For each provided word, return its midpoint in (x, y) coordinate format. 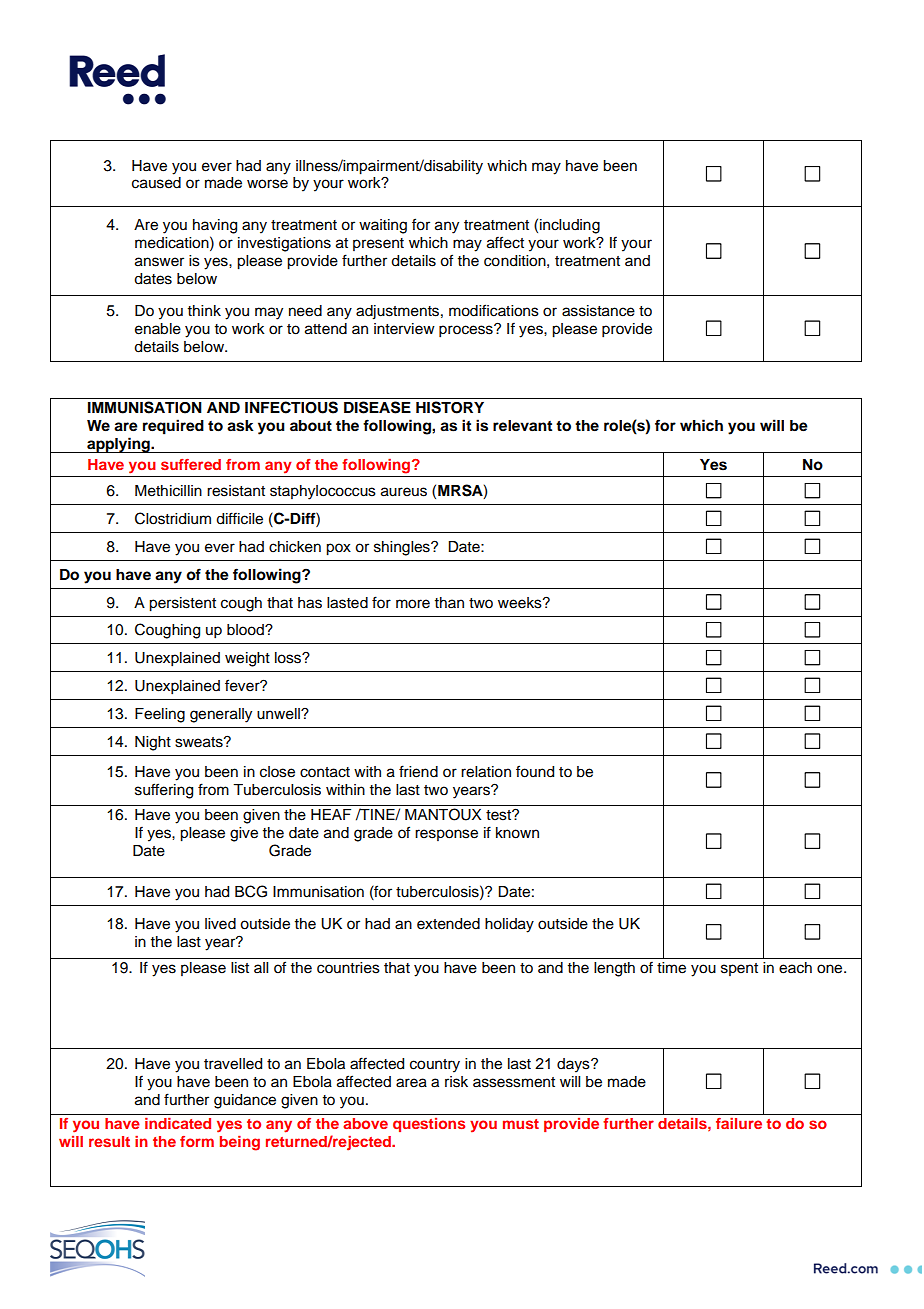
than (449, 602)
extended (448, 924)
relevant (522, 425)
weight (247, 659)
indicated (178, 1123)
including (570, 226)
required (173, 427)
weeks (521, 603)
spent (739, 969)
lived (220, 924)
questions (429, 1125)
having (215, 226)
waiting (383, 226)
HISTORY (450, 407)
